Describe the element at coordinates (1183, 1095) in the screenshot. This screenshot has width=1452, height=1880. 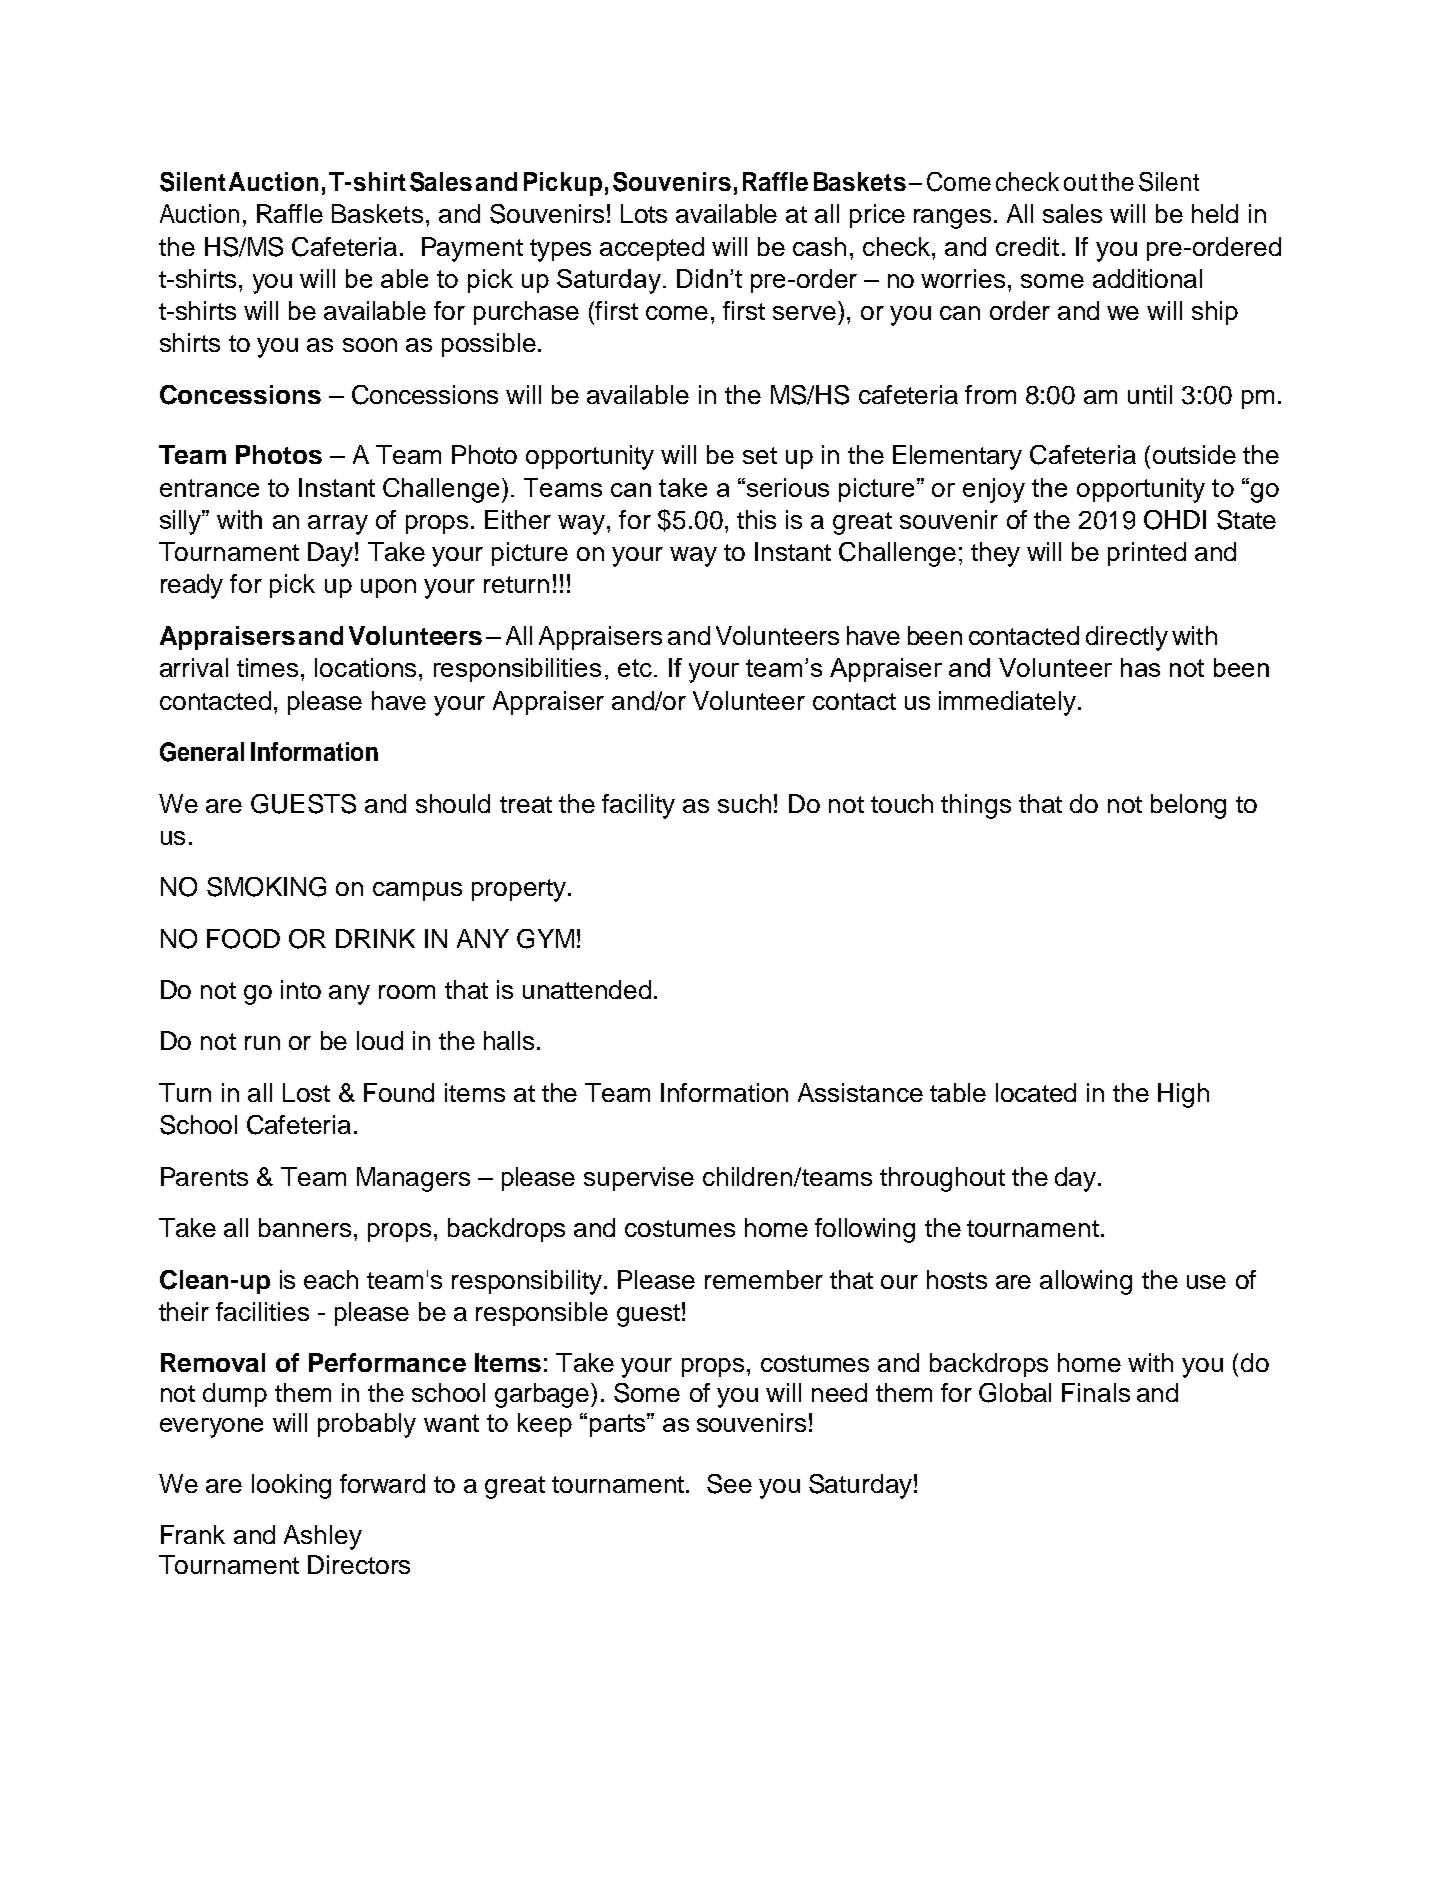
I see `High` at that location.
